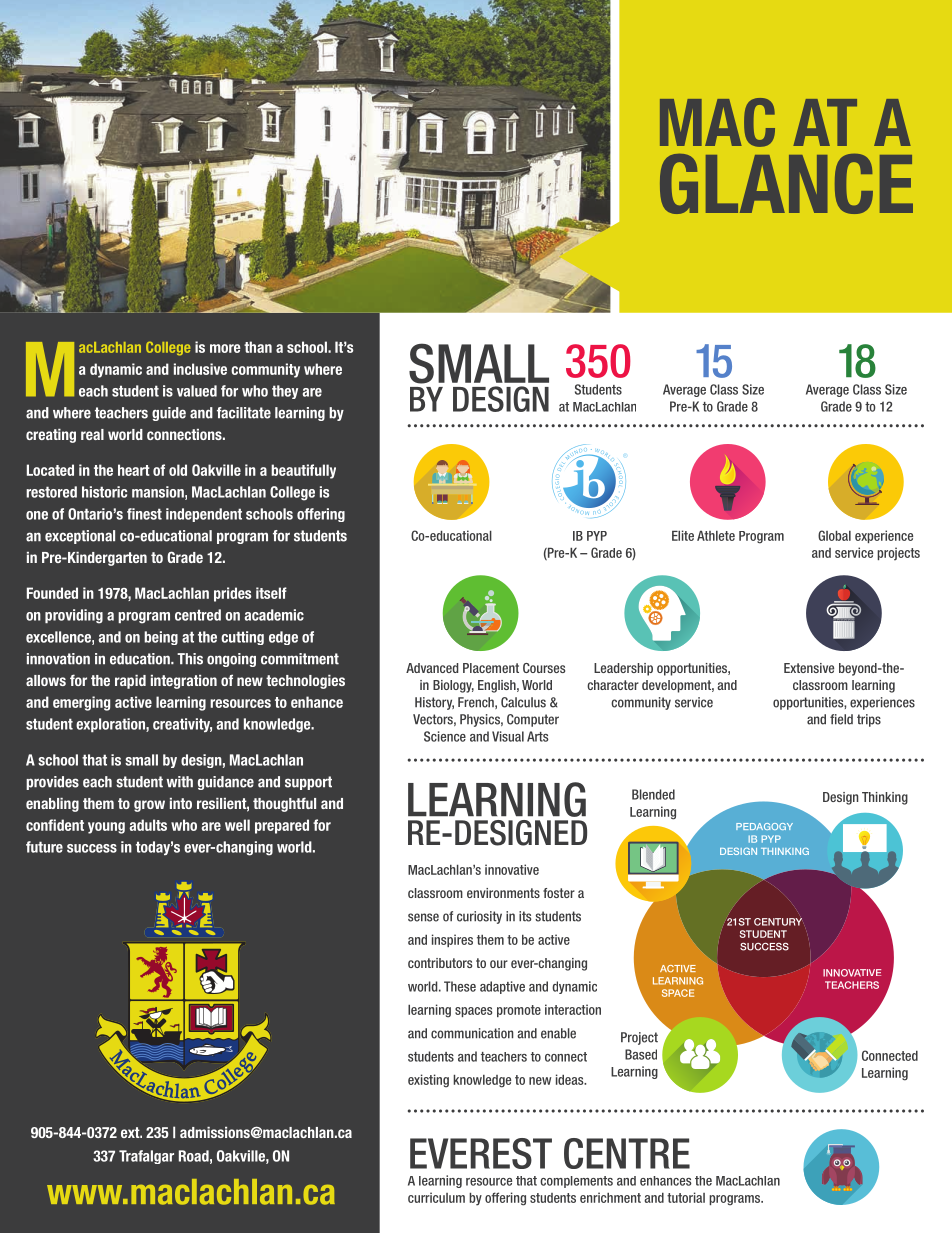 The height and width of the image is (1233, 952). I want to click on GLANCE, so click(786, 184).
